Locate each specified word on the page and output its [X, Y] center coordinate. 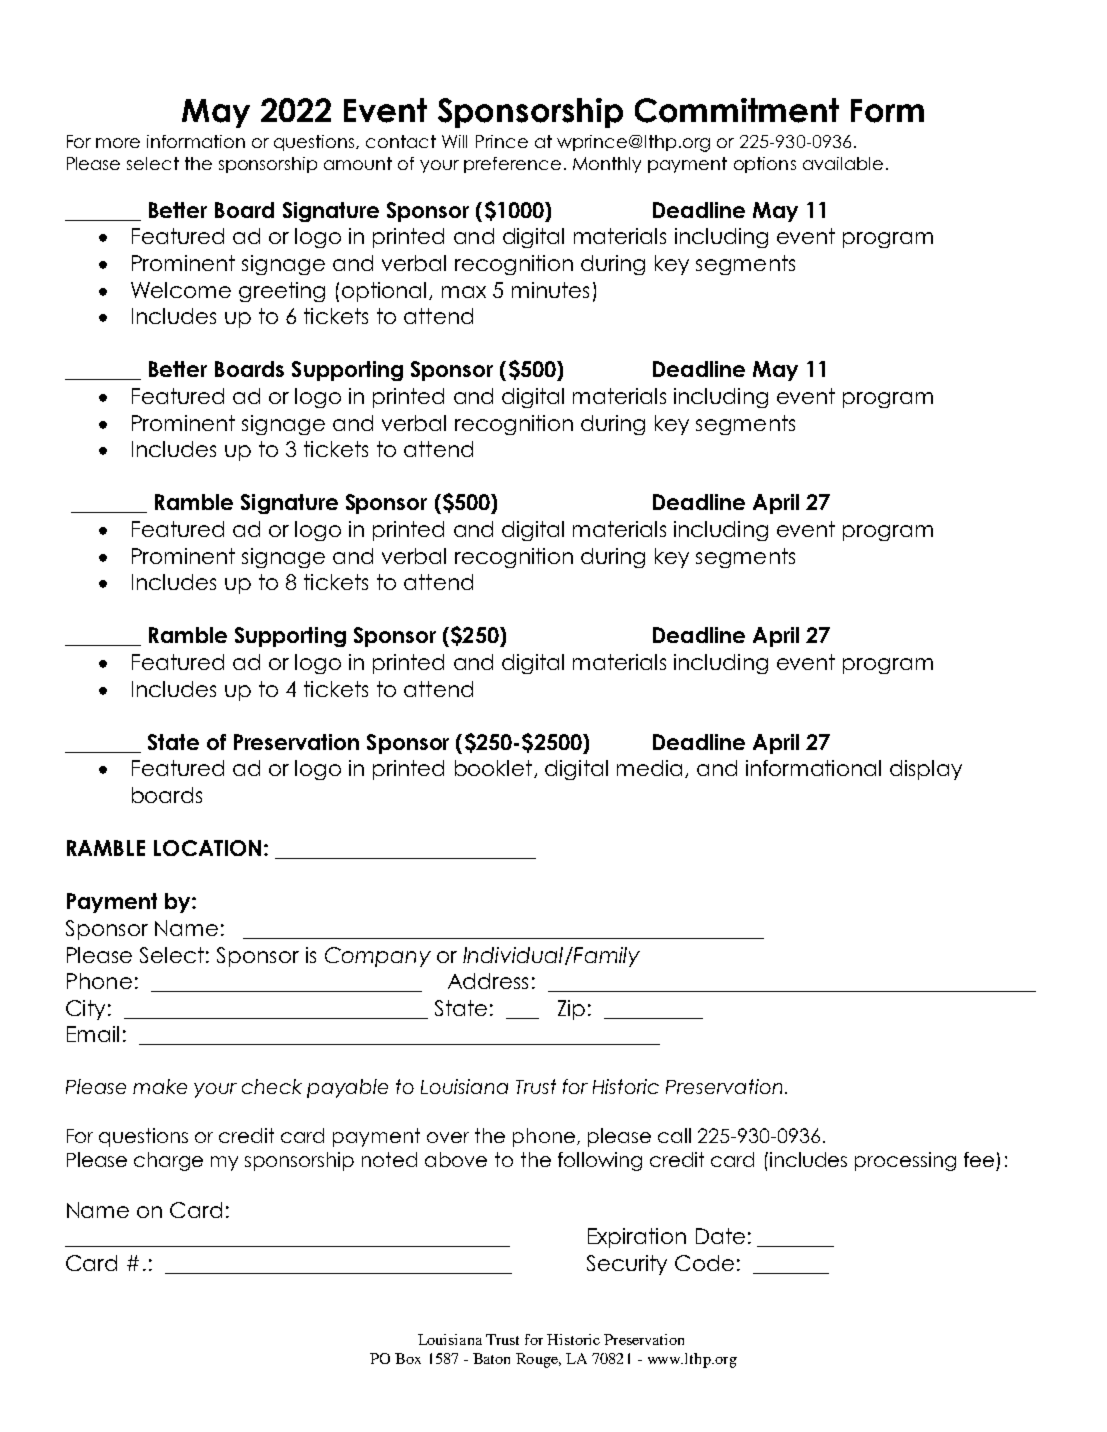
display [926, 770]
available [843, 163]
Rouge [538, 1360]
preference [512, 165]
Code [704, 1263]
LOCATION [207, 848]
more [118, 143]
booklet [495, 769]
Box [408, 1358]
